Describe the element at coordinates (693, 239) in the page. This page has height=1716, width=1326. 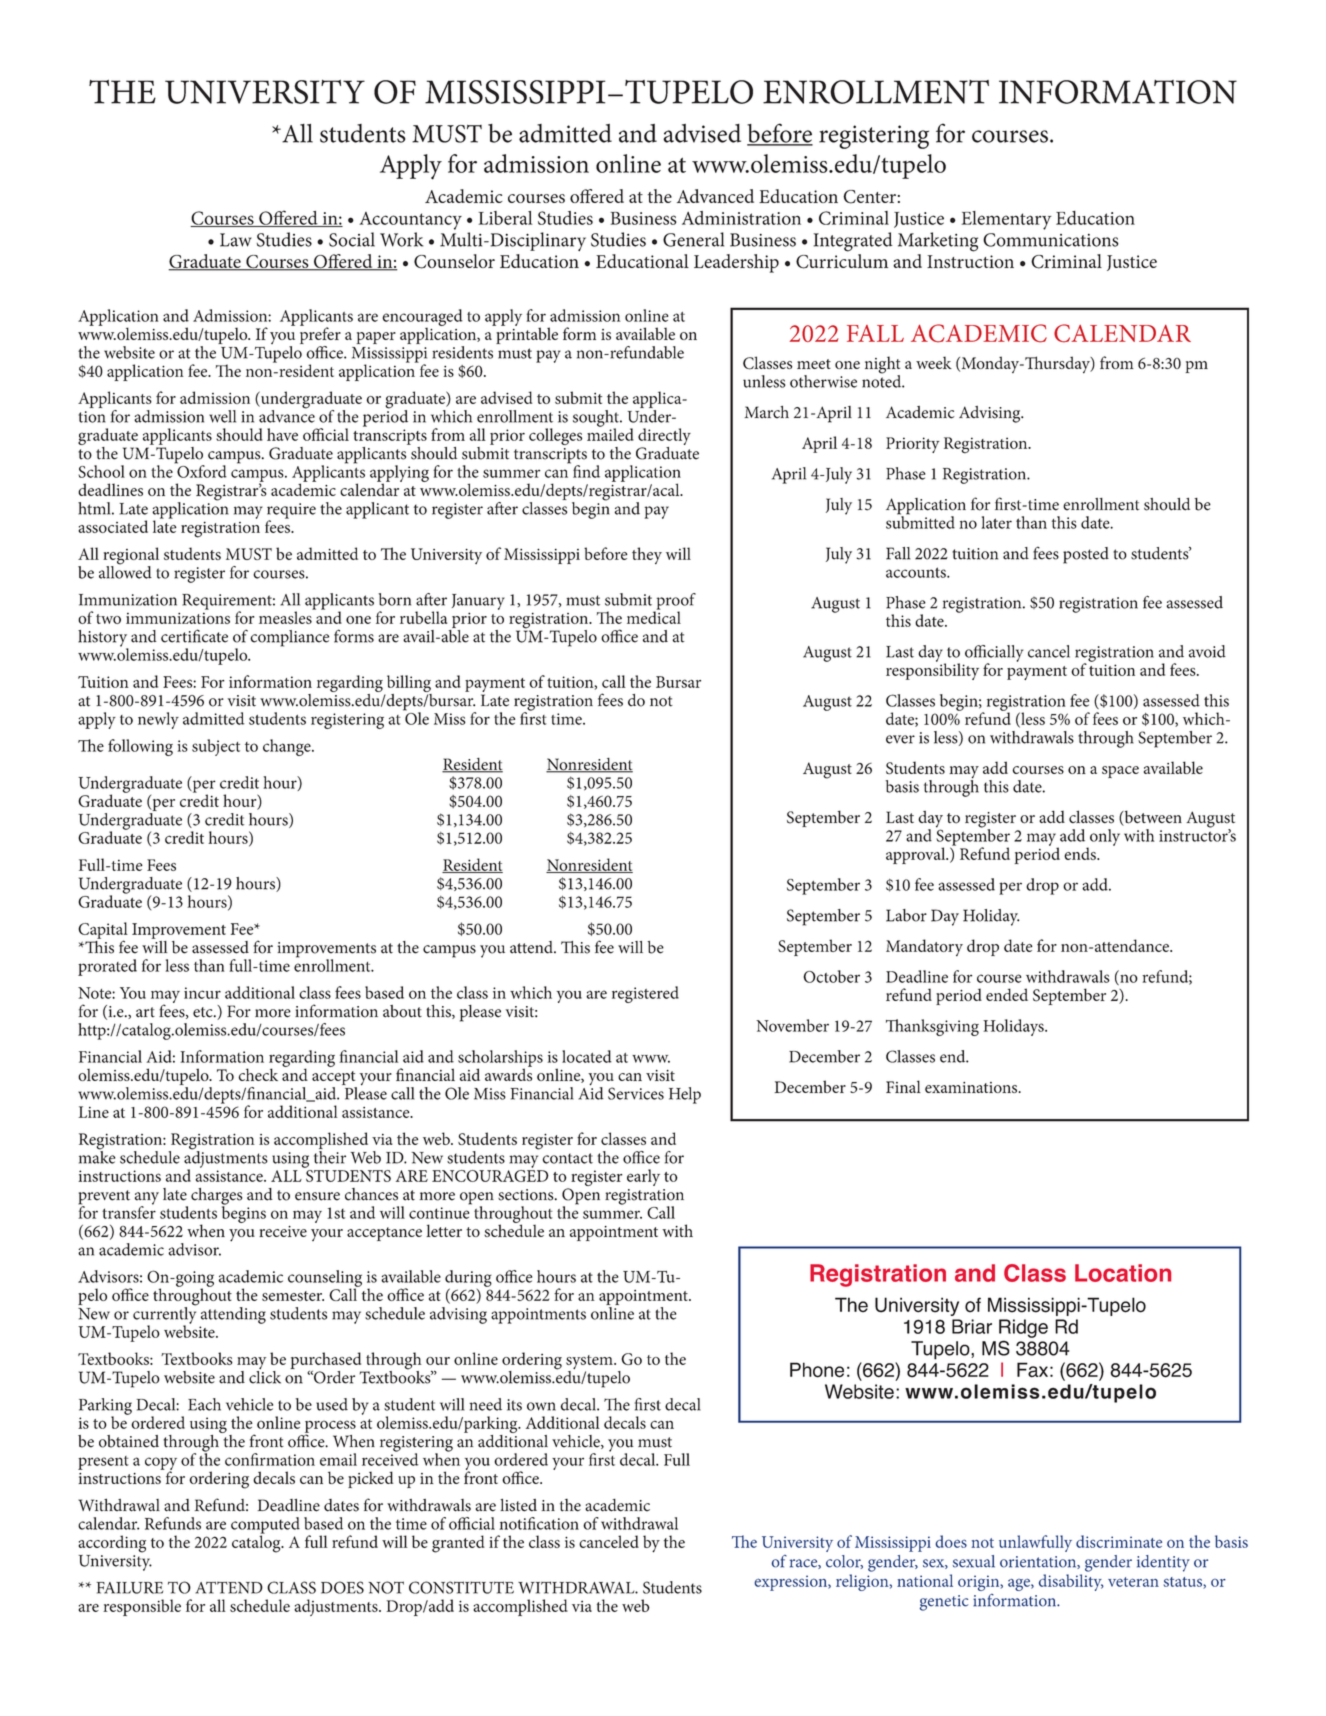
I see `General` at that location.
